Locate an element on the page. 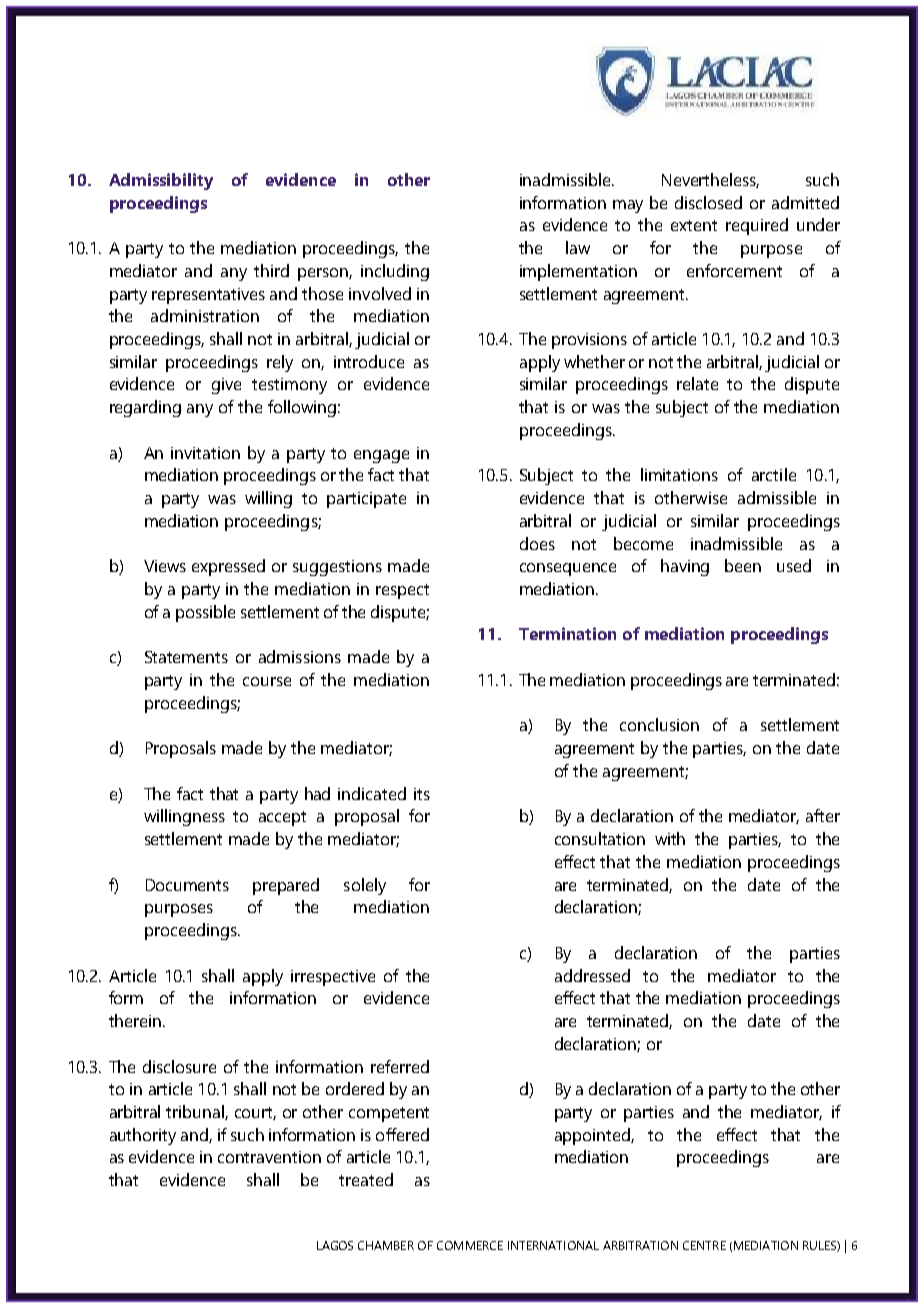 The image size is (924, 1308). CENTRE is located at coordinates (704, 1245).
